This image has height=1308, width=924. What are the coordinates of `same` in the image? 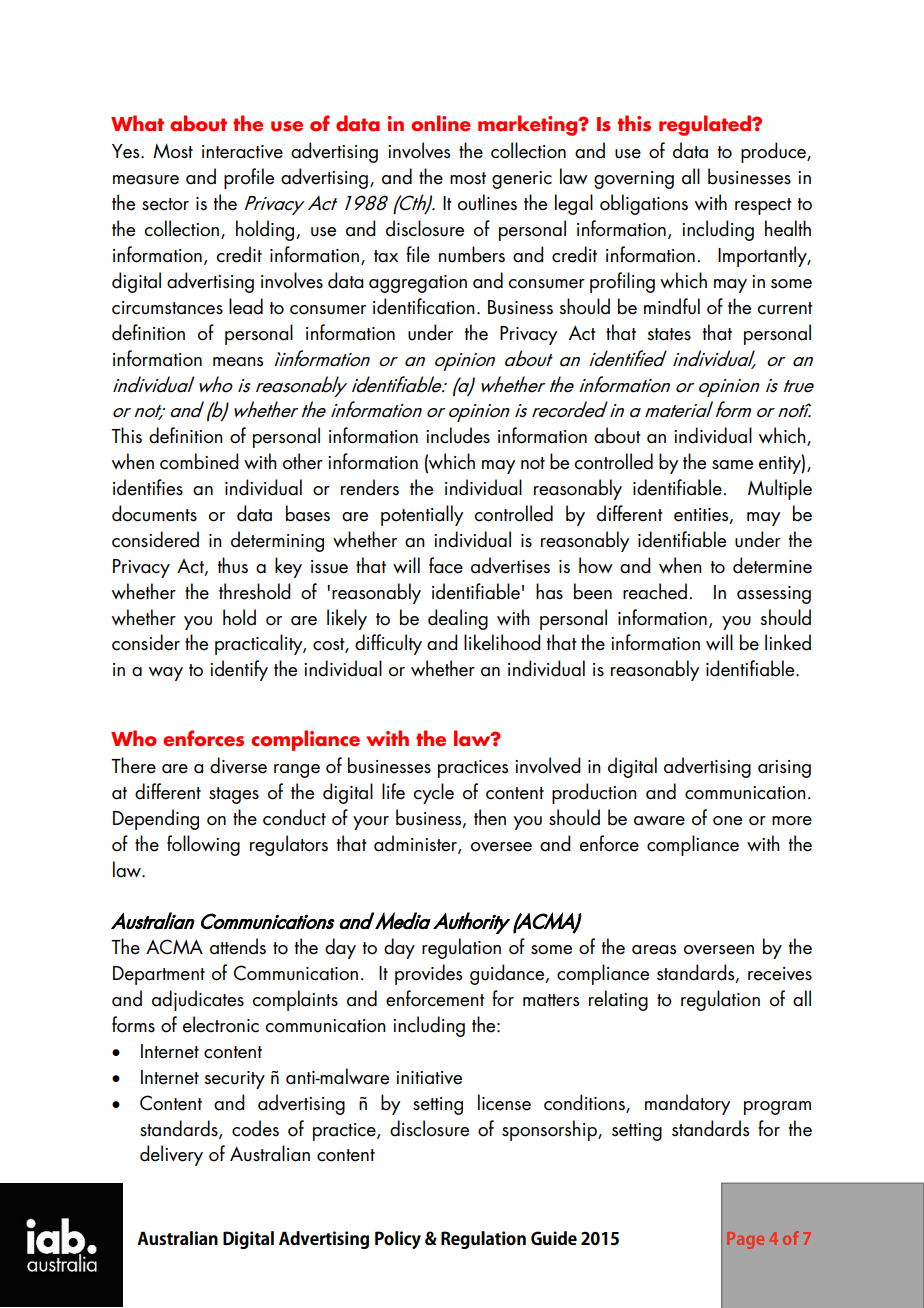 It's located at (732, 465).
